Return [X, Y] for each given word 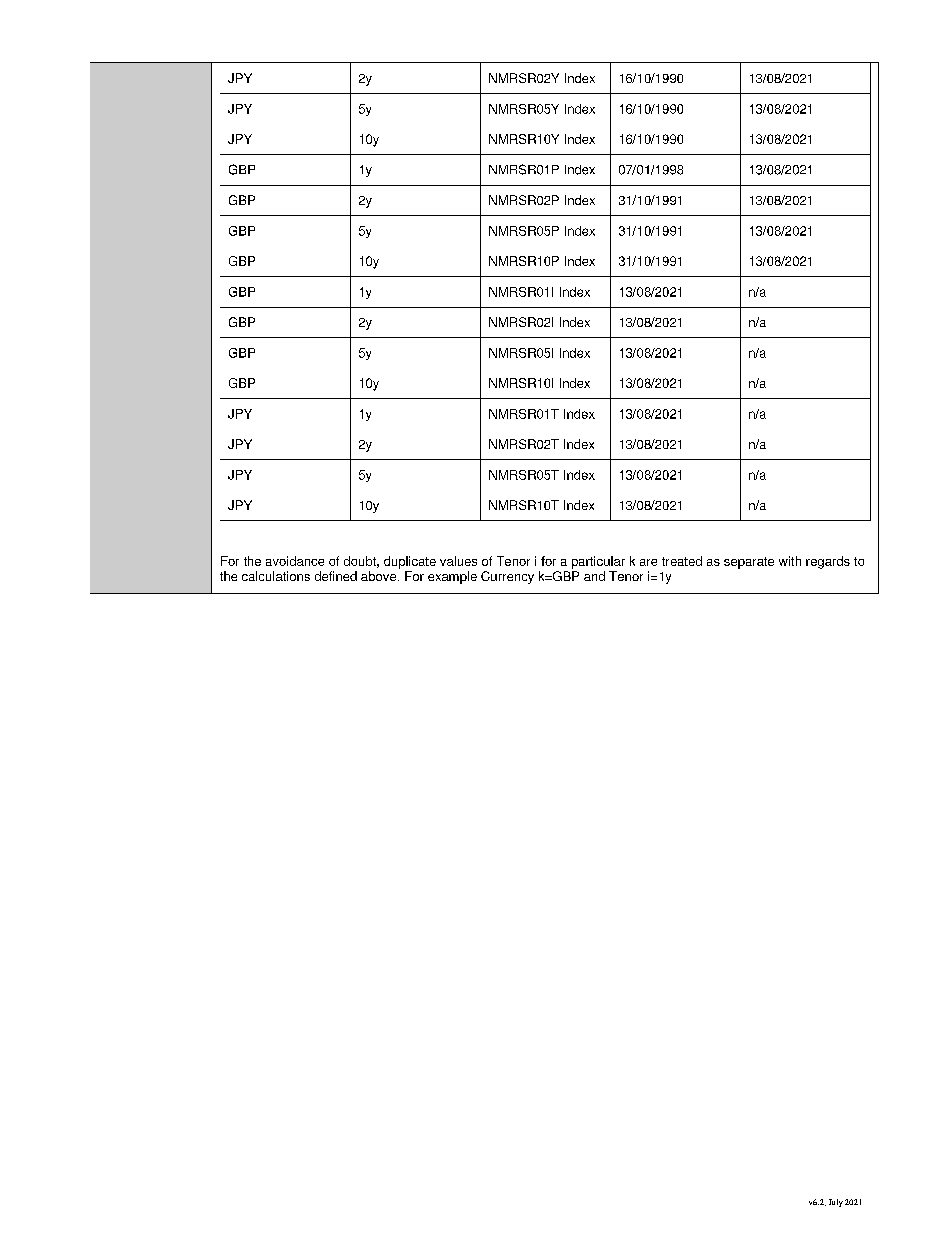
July [836, 1203]
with [790, 561]
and [594, 576]
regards [828, 562]
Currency [507, 577]
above [380, 576]
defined [336, 576]
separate [749, 563]
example [452, 577]
